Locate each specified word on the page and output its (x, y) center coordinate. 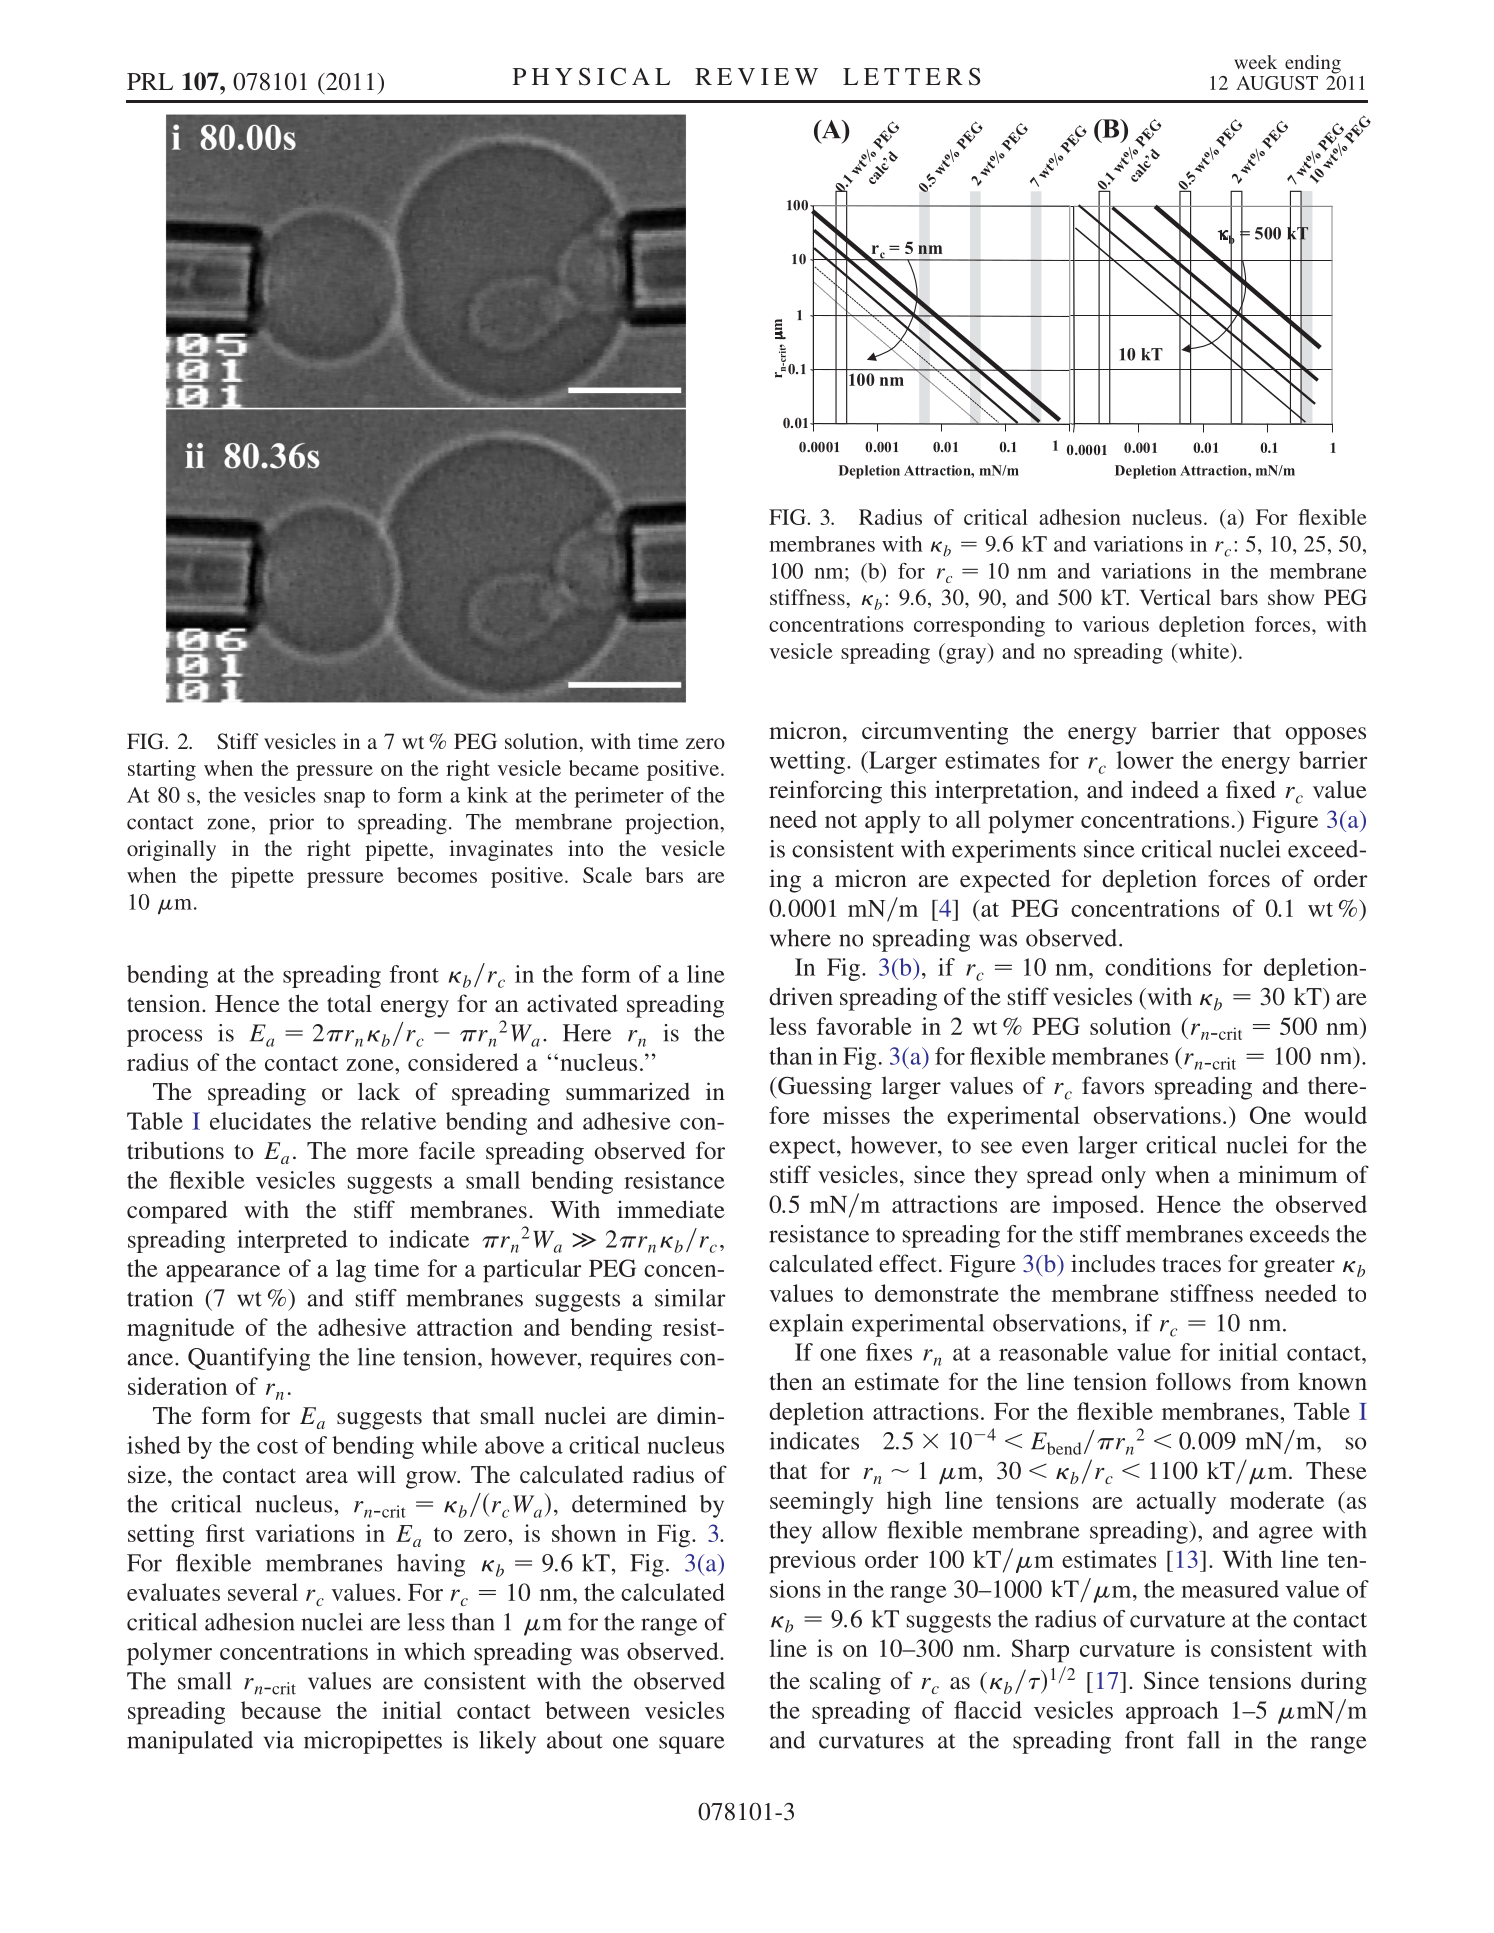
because (281, 1710)
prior (291, 824)
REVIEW (756, 76)
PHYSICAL (591, 76)
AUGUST (1277, 83)
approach (1172, 1712)
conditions (1158, 967)
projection (673, 824)
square (692, 1745)
